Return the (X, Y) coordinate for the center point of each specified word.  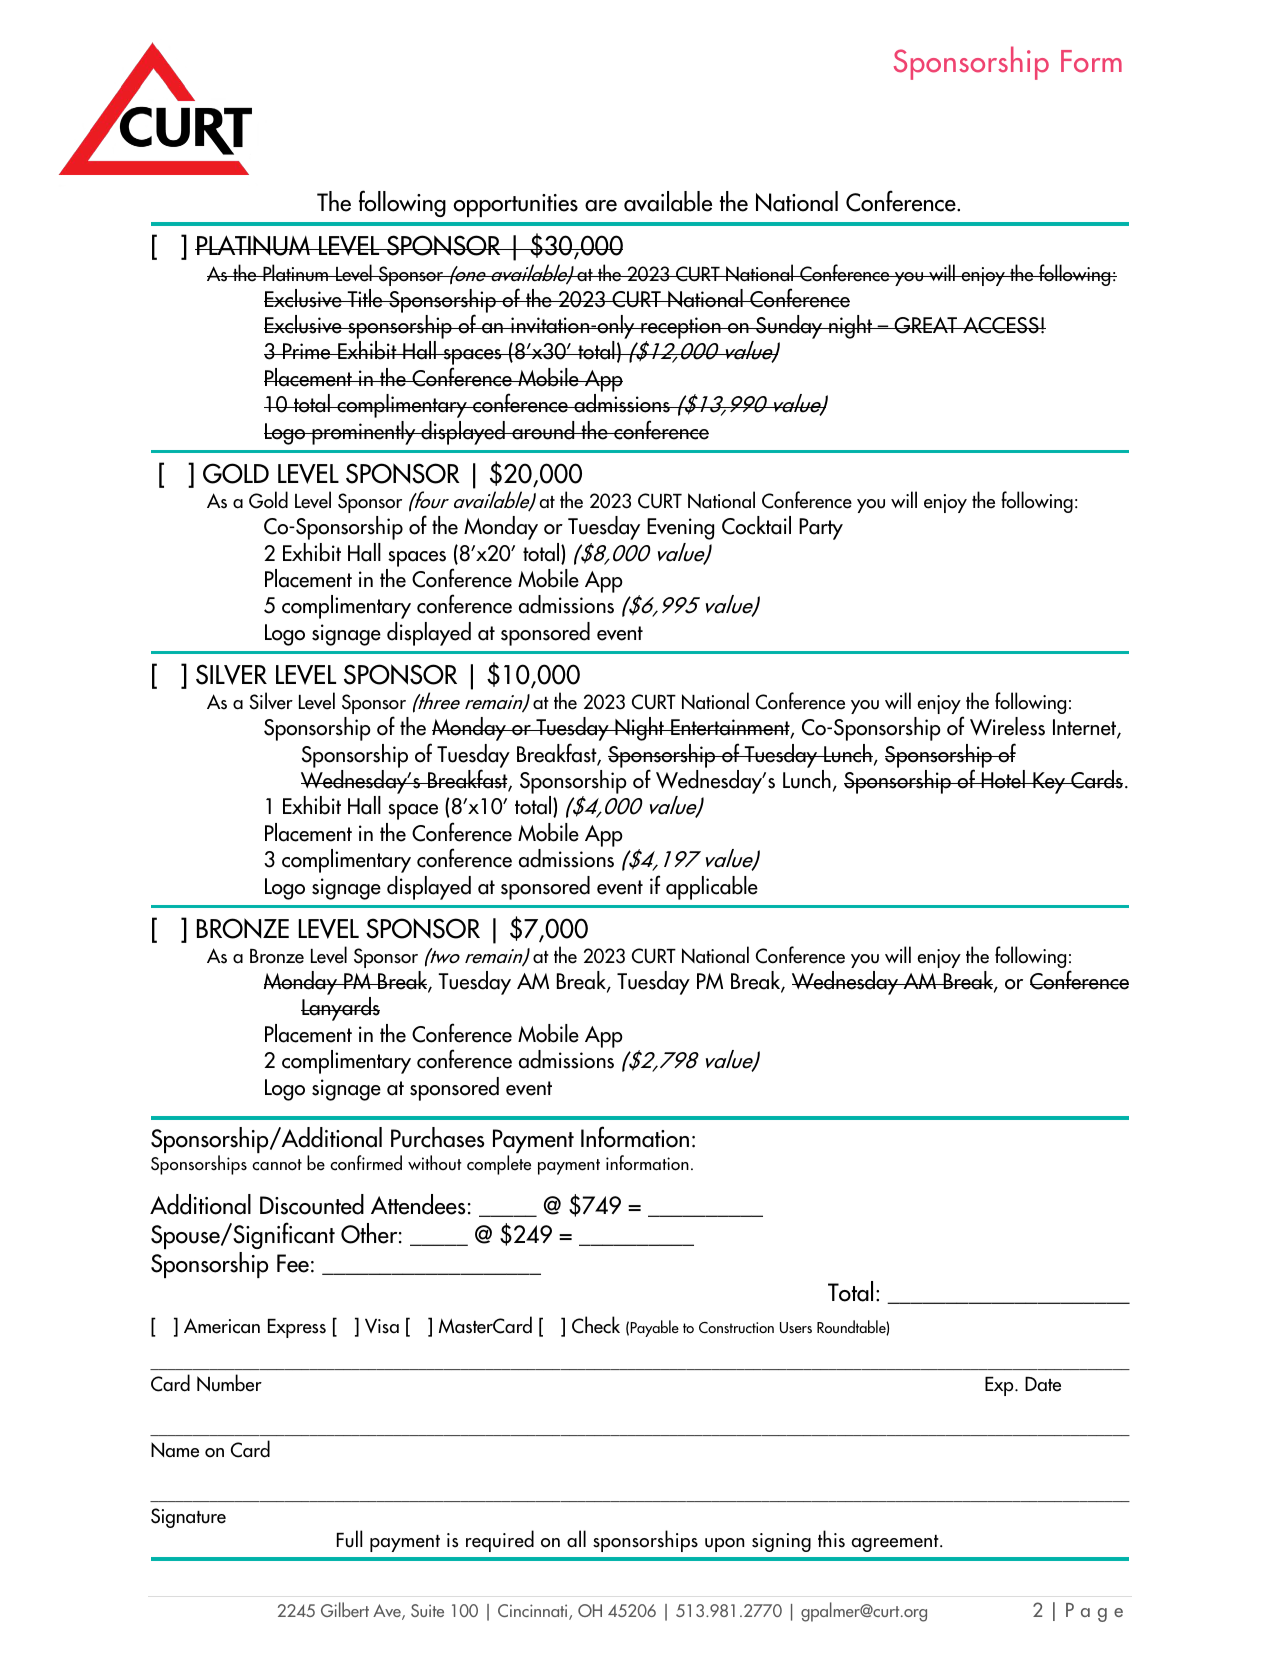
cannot (277, 1165)
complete (499, 1165)
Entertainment (730, 728)
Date (1043, 1384)
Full (349, 1539)
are (601, 206)
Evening (680, 529)
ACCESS (1001, 325)
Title (365, 298)
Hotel (1003, 779)
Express (297, 1328)
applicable (712, 888)
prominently (364, 433)
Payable (654, 1328)
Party (821, 529)
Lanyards (340, 1009)
